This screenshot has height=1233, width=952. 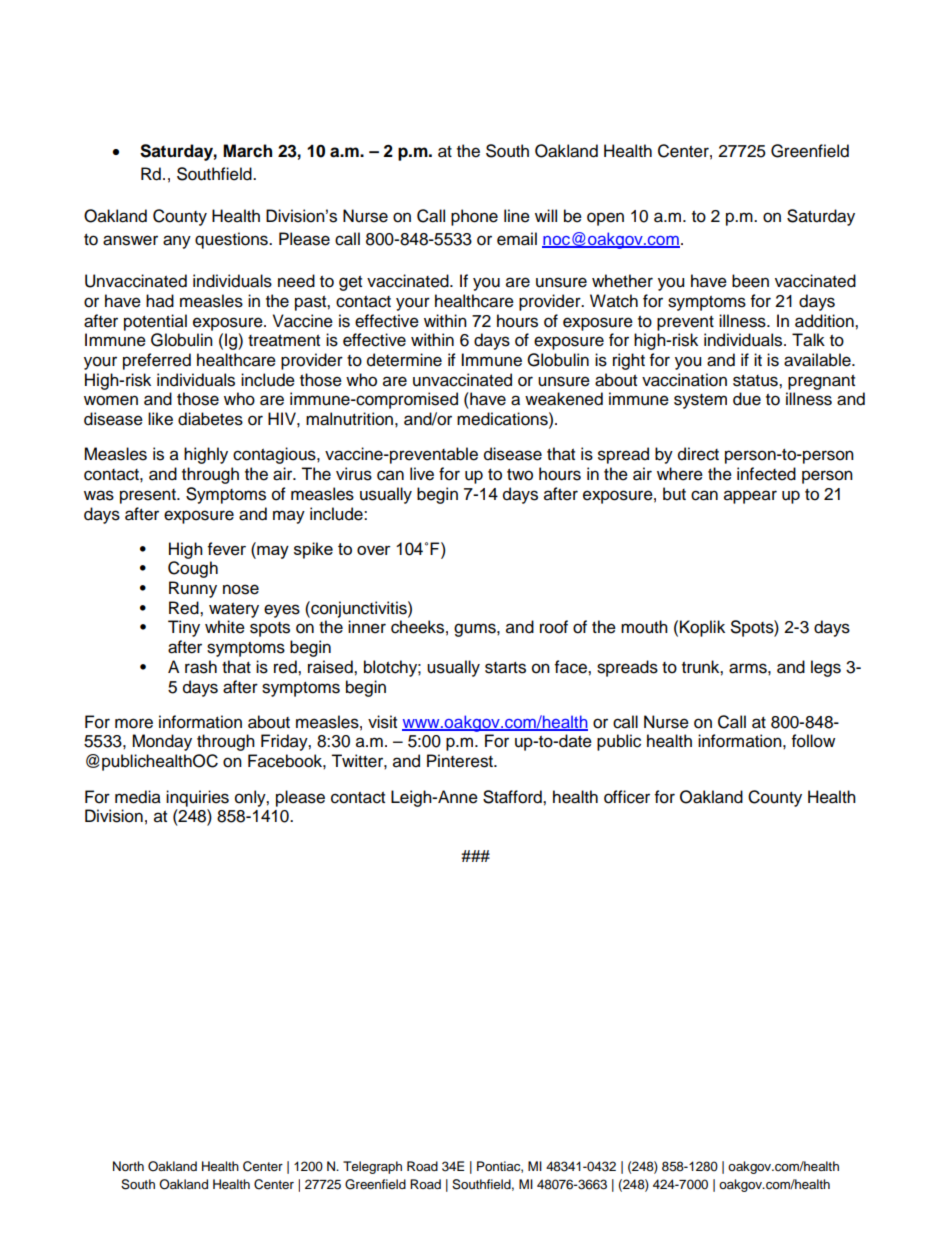 What do you see at coordinates (372, 1167) in the screenshot?
I see `Telegraph` at bounding box center [372, 1167].
